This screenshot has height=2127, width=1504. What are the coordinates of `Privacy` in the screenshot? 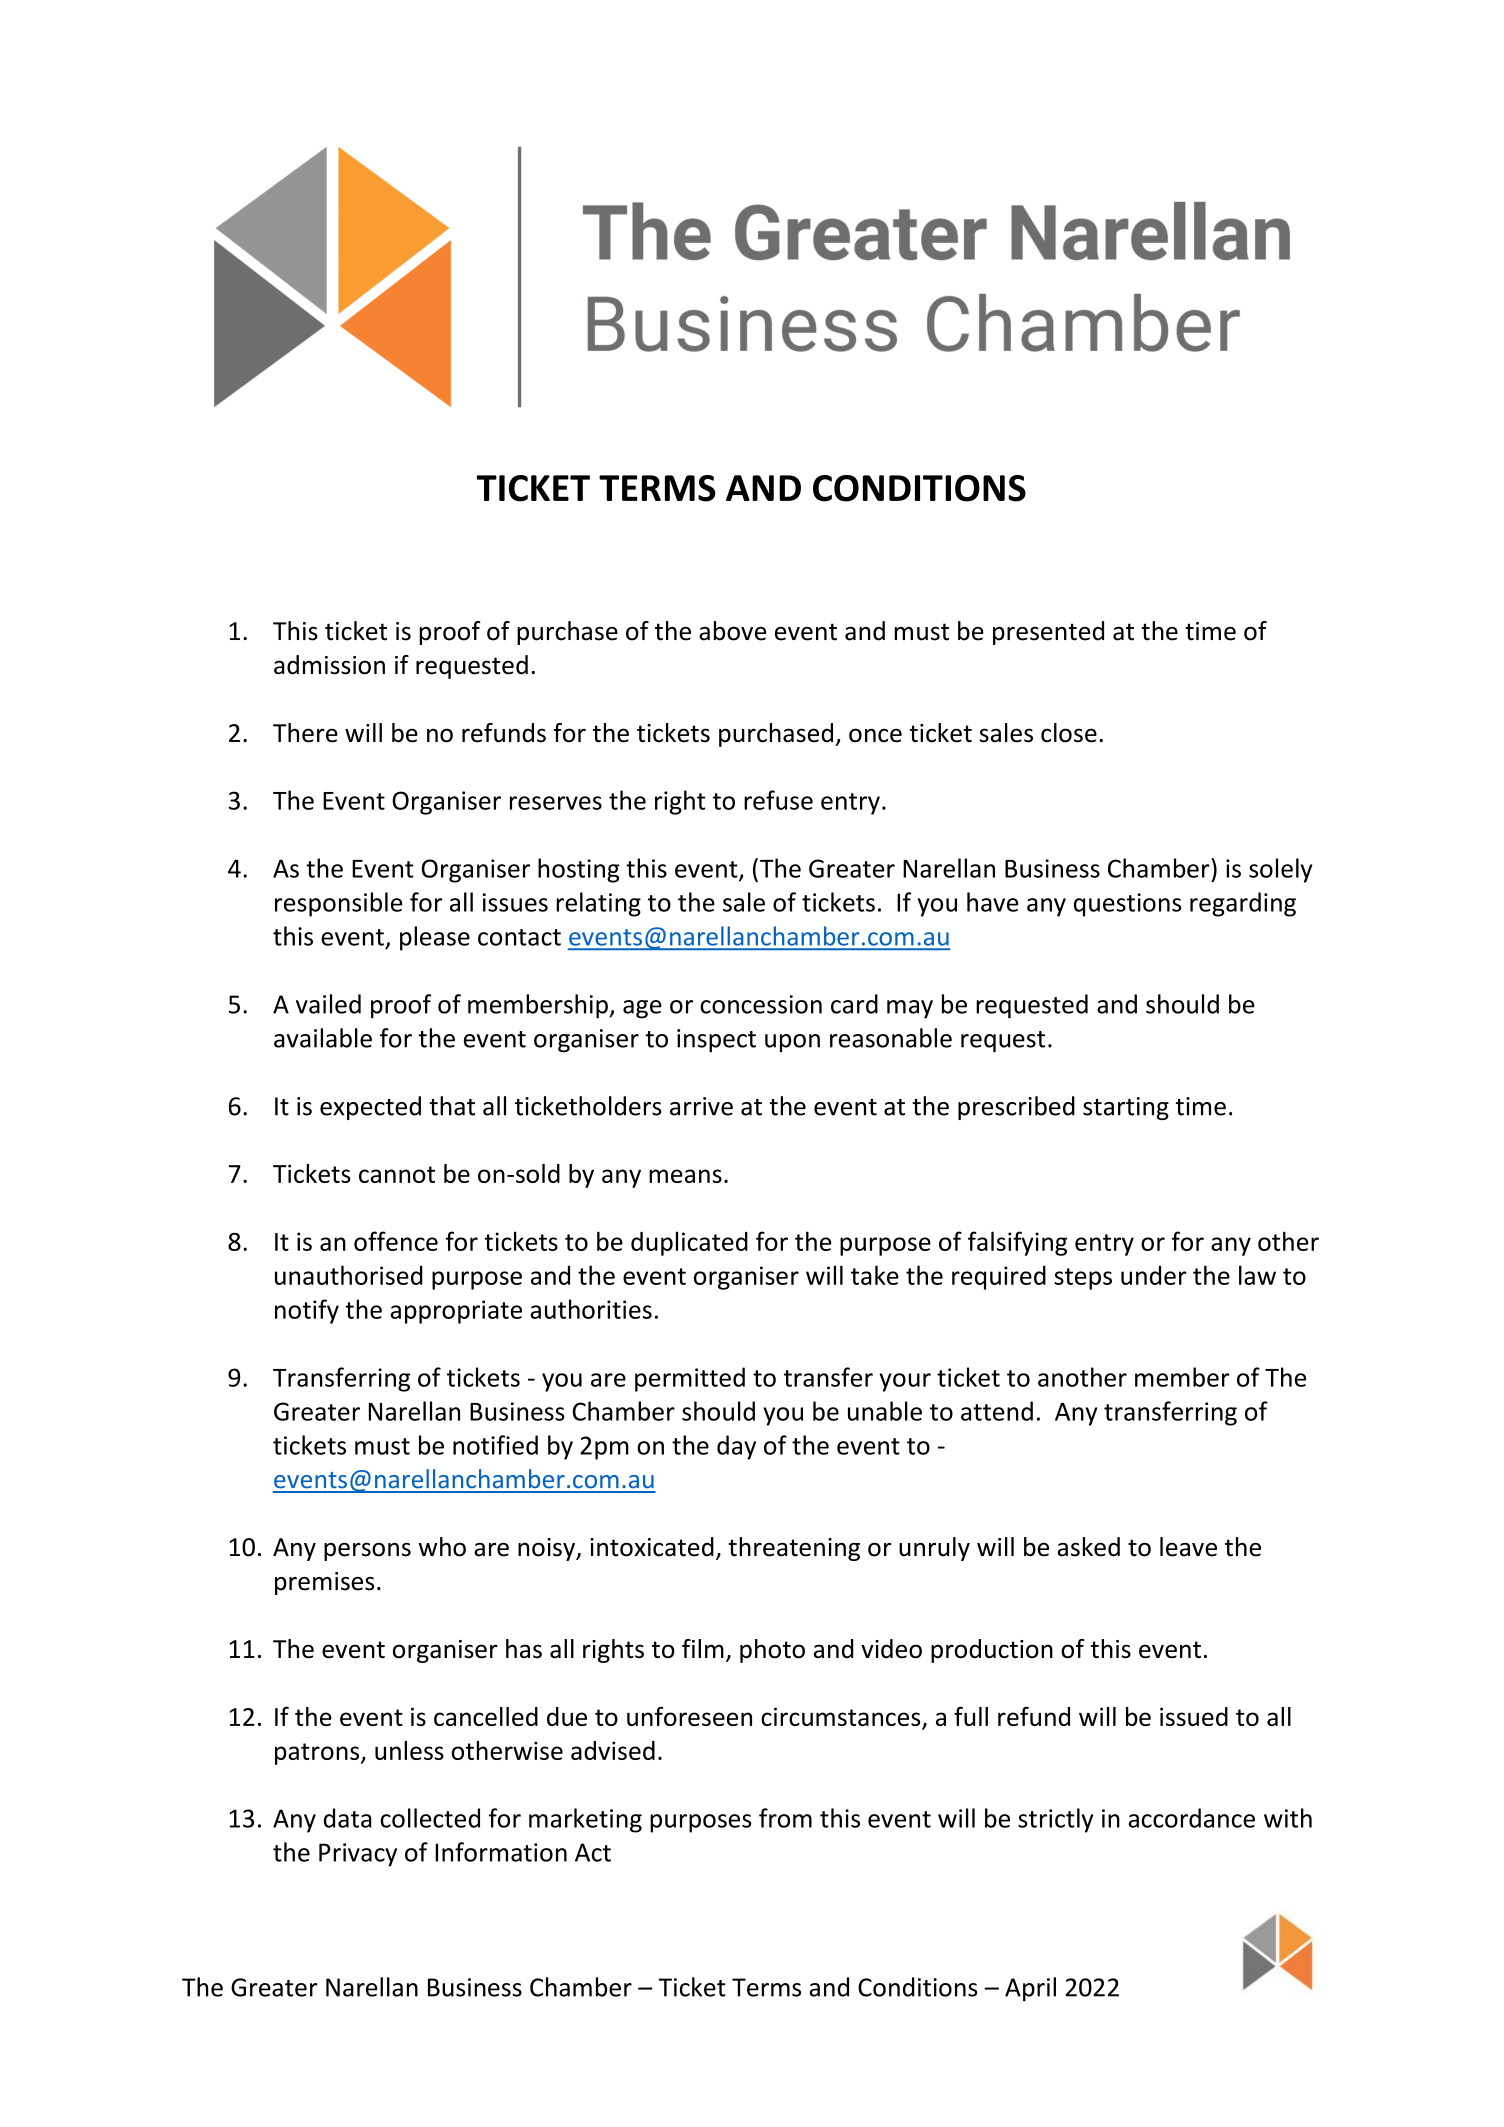 It's located at (358, 1855).
